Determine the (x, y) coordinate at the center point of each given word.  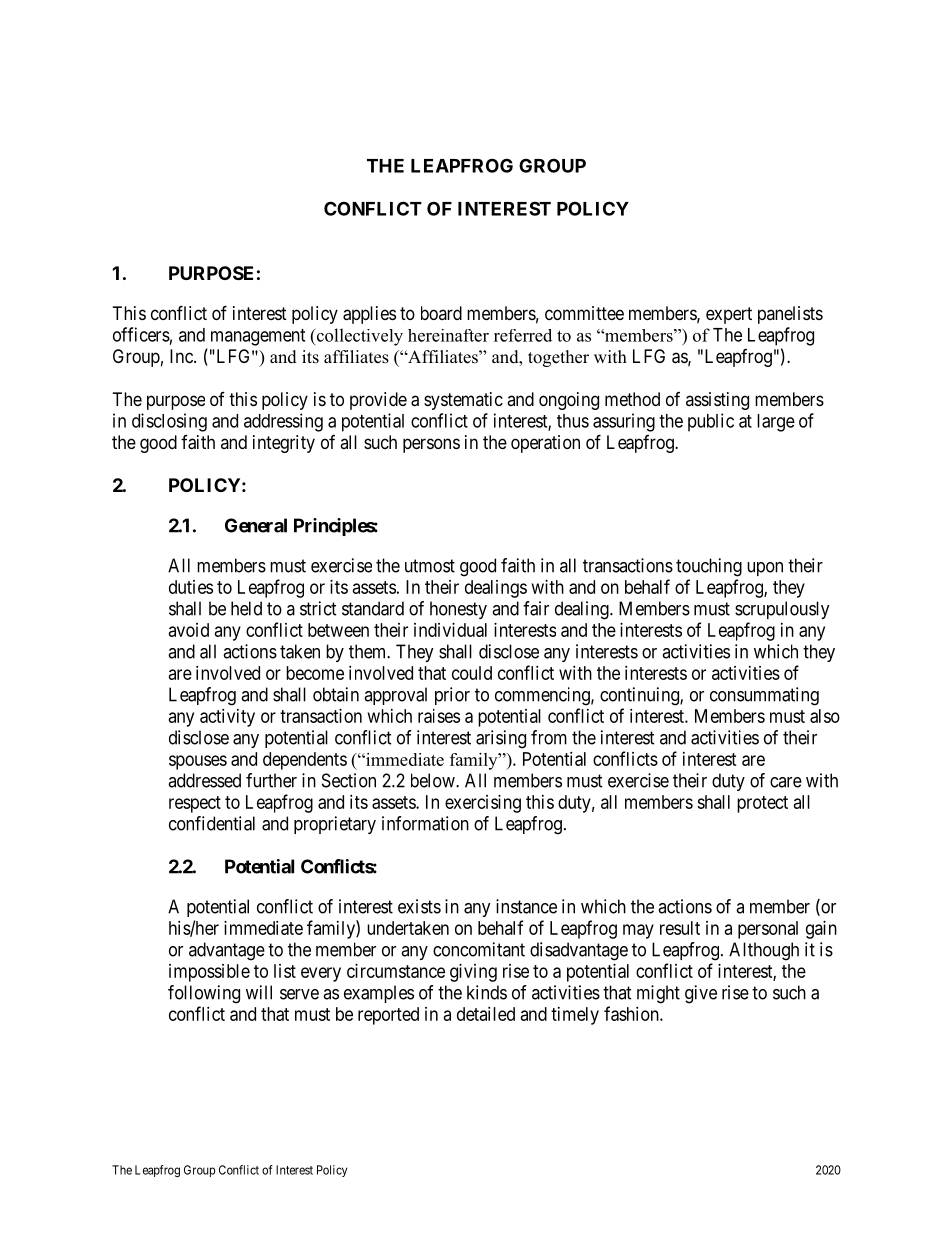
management (258, 337)
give (701, 994)
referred (523, 335)
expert (729, 315)
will (259, 992)
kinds (487, 992)
